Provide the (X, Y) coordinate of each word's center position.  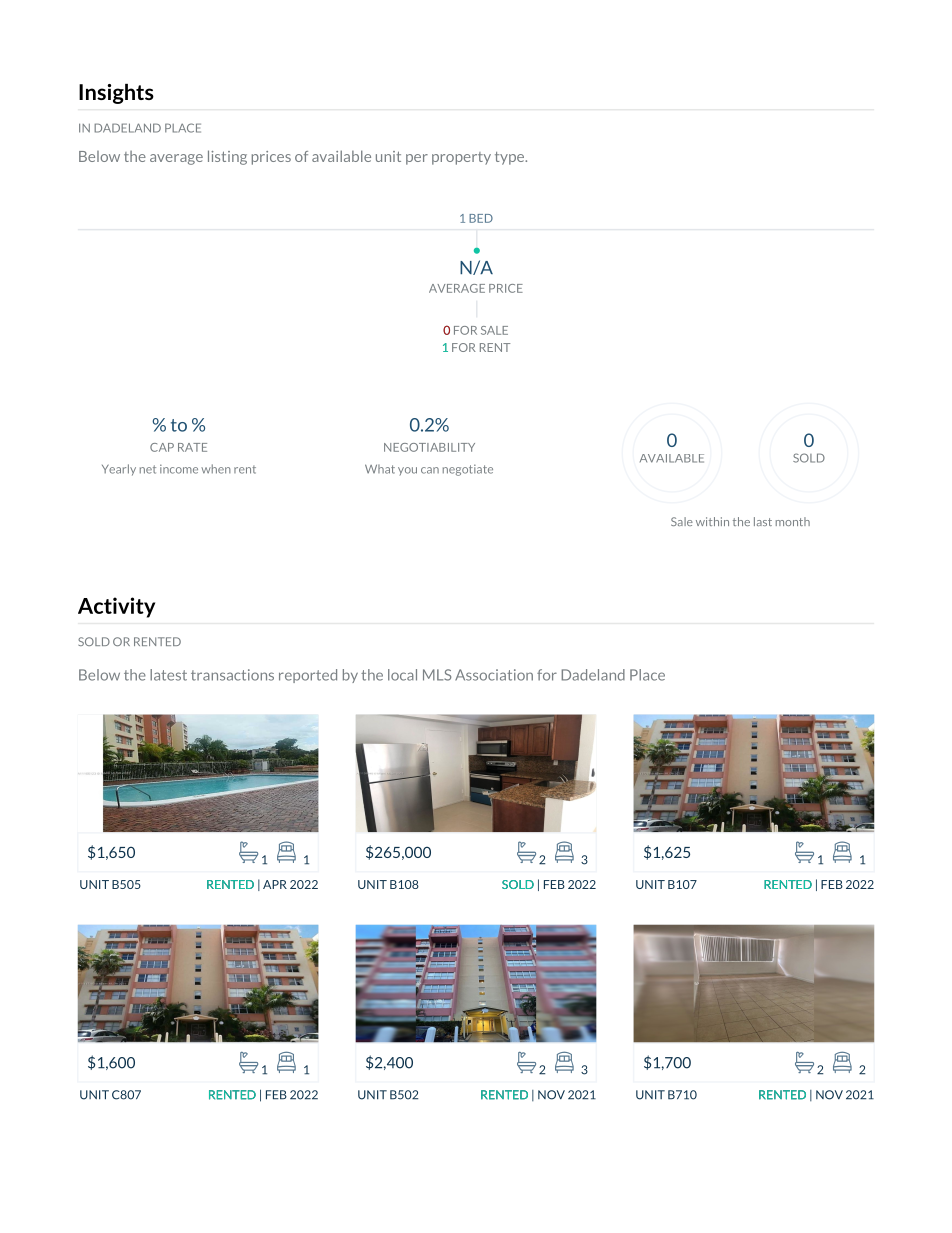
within (712, 521)
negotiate (468, 470)
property (461, 158)
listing (227, 157)
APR (275, 884)
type (511, 158)
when (216, 469)
